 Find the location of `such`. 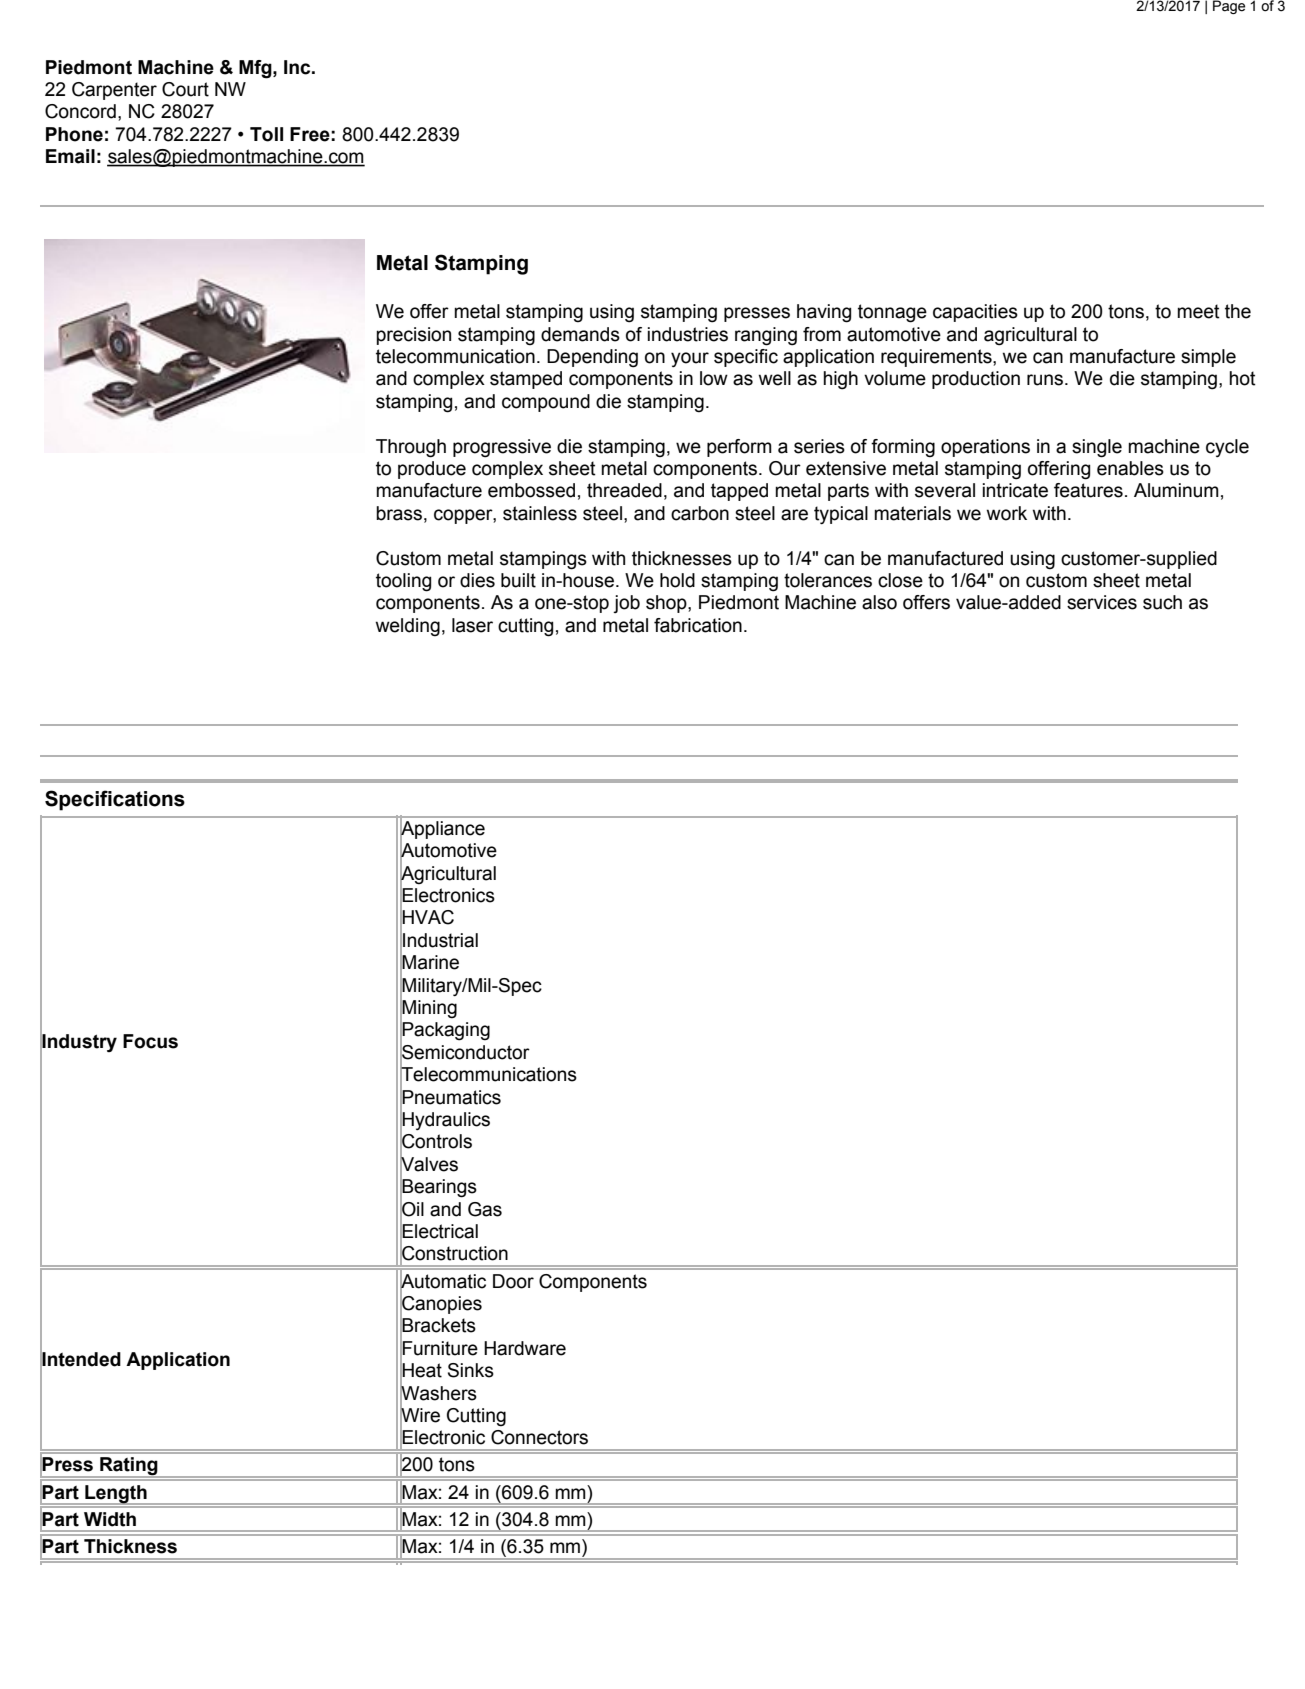

such is located at coordinates (1162, 602).
